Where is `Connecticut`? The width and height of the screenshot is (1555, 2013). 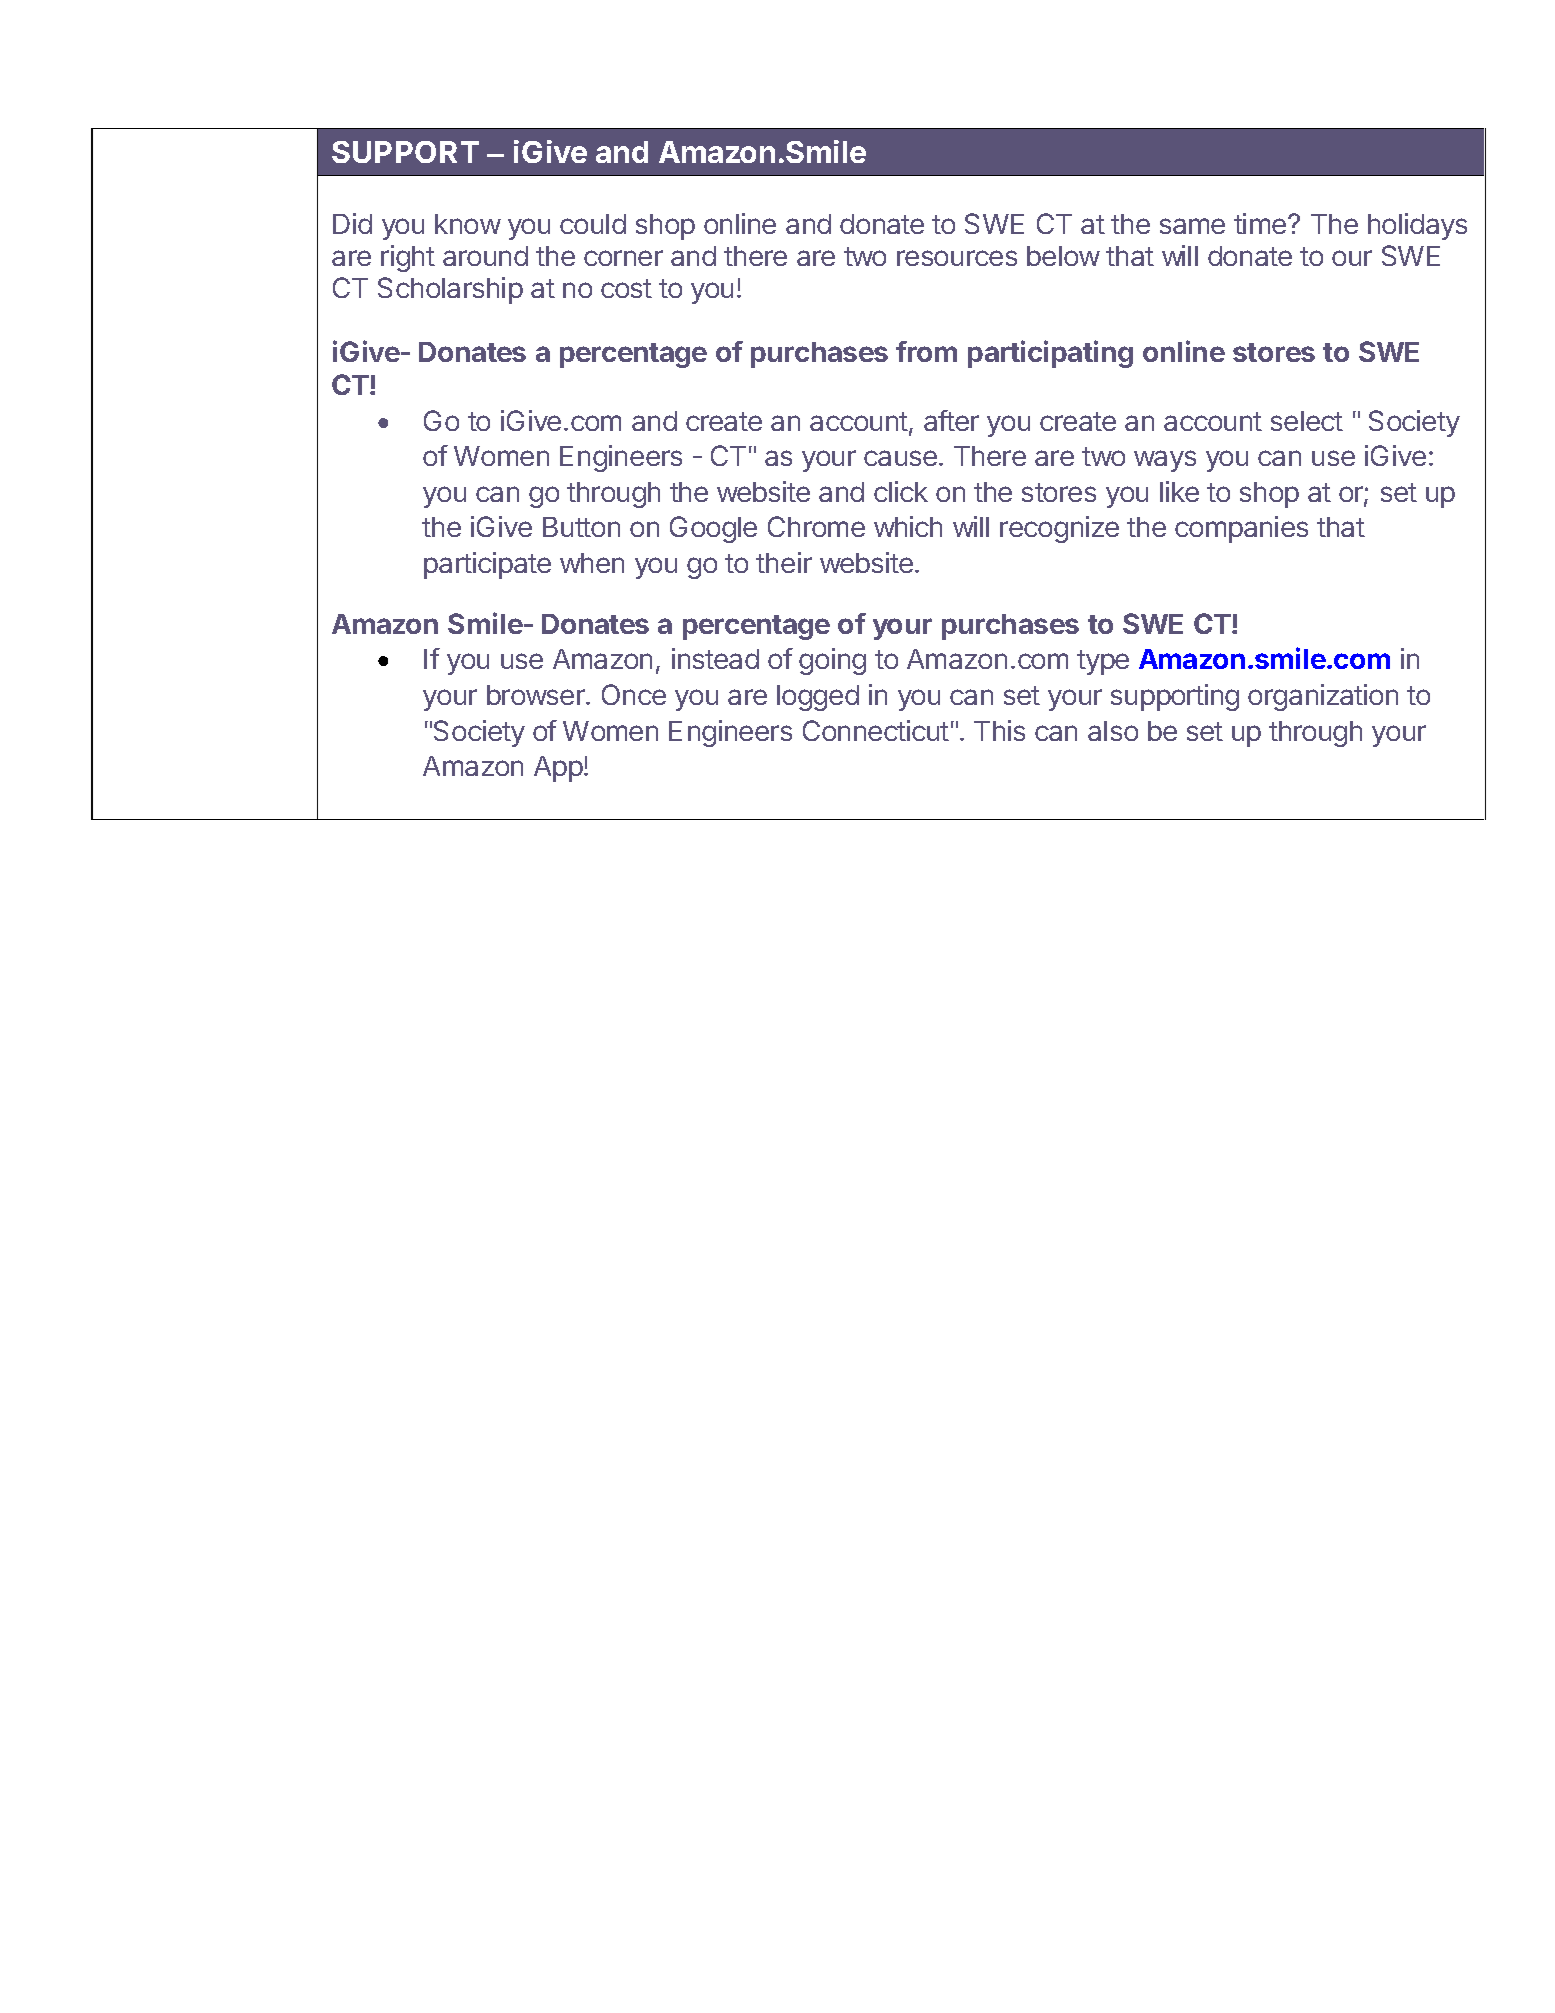
Connecticut is located at coordinates (876, 730).
